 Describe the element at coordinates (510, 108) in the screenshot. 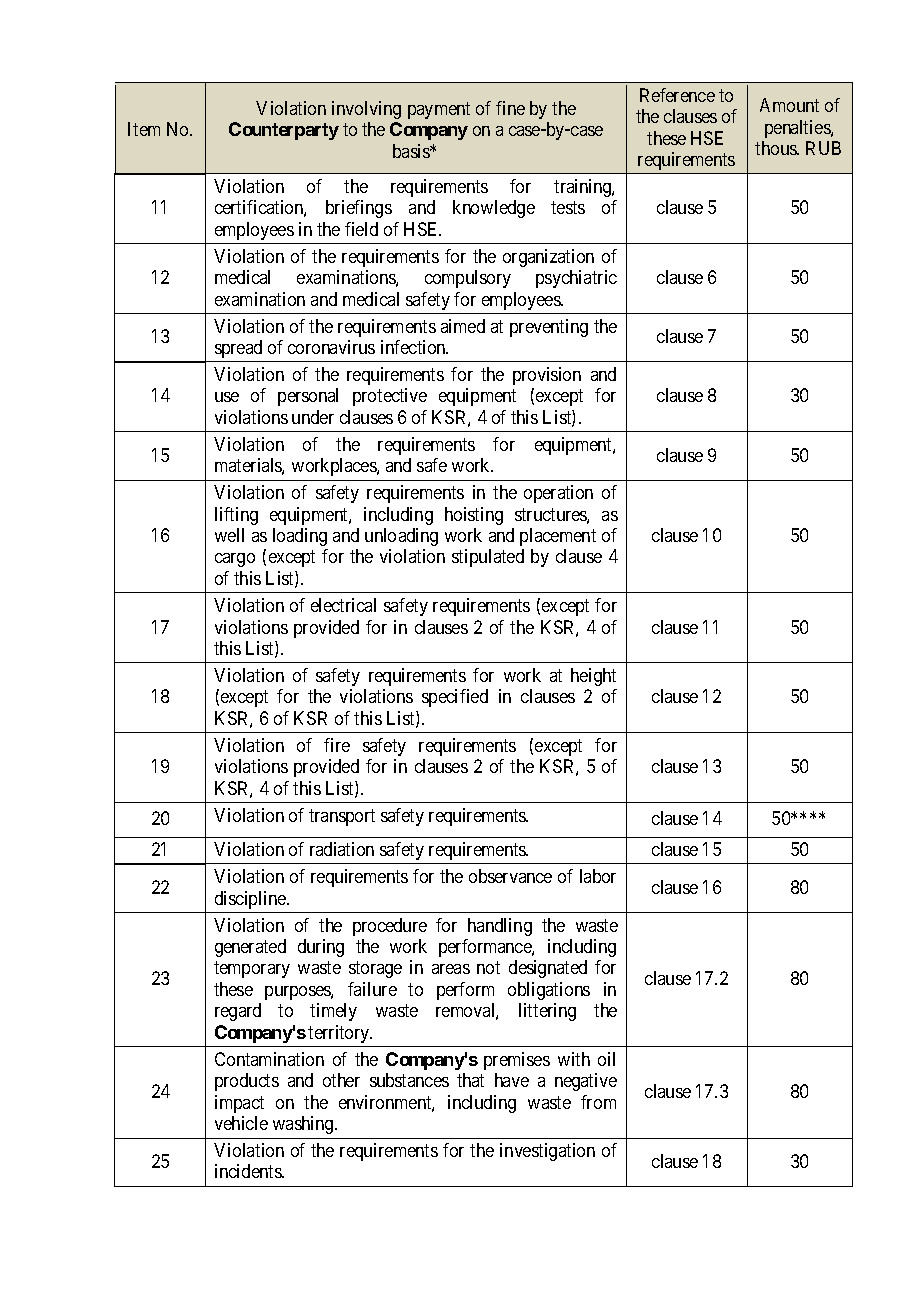

I see `fine` at that location.
